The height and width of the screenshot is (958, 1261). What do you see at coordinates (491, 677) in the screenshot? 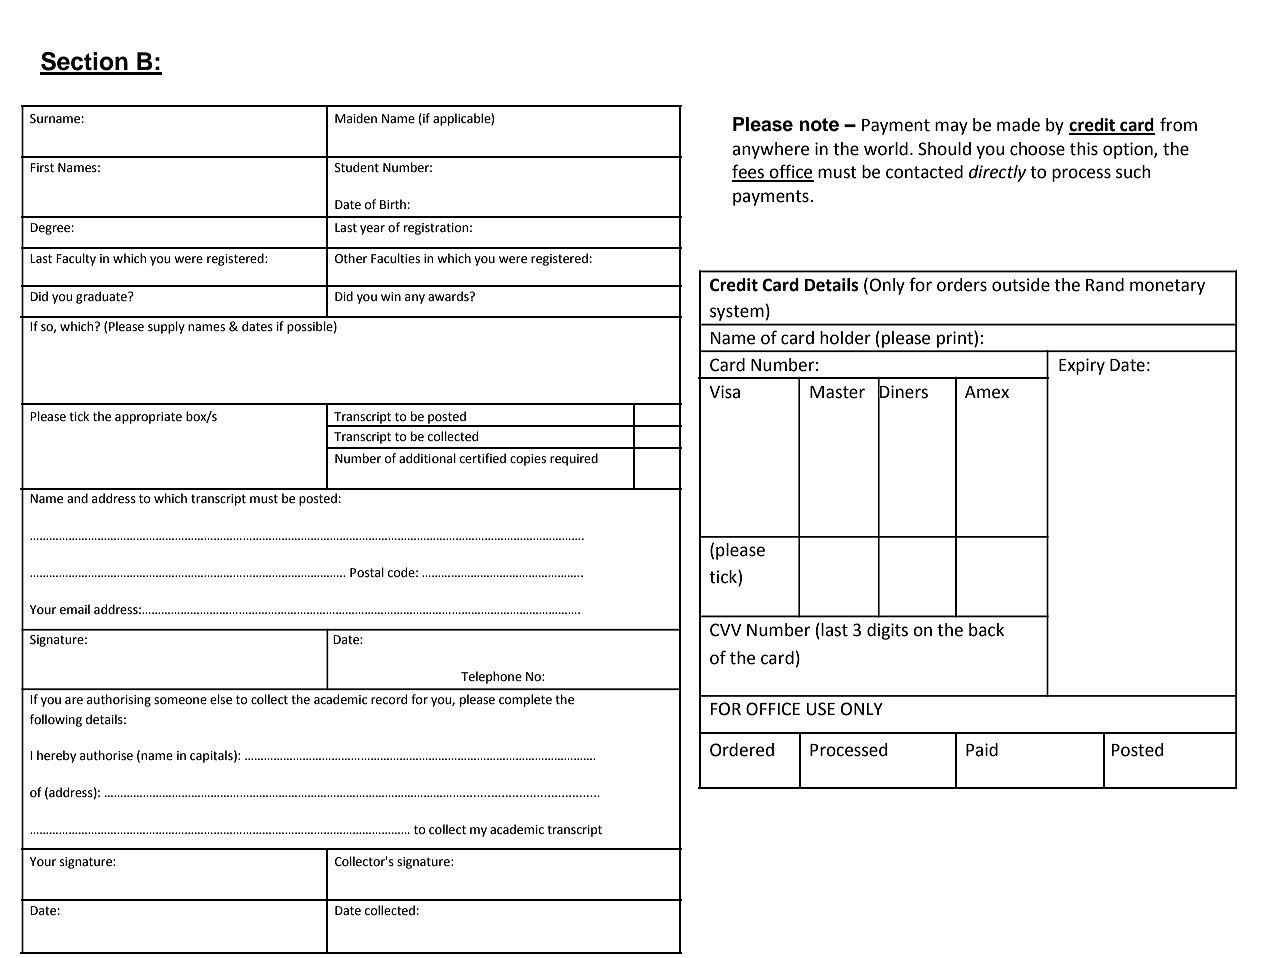
I see `Telephone` at bounding box center [491, 677].
